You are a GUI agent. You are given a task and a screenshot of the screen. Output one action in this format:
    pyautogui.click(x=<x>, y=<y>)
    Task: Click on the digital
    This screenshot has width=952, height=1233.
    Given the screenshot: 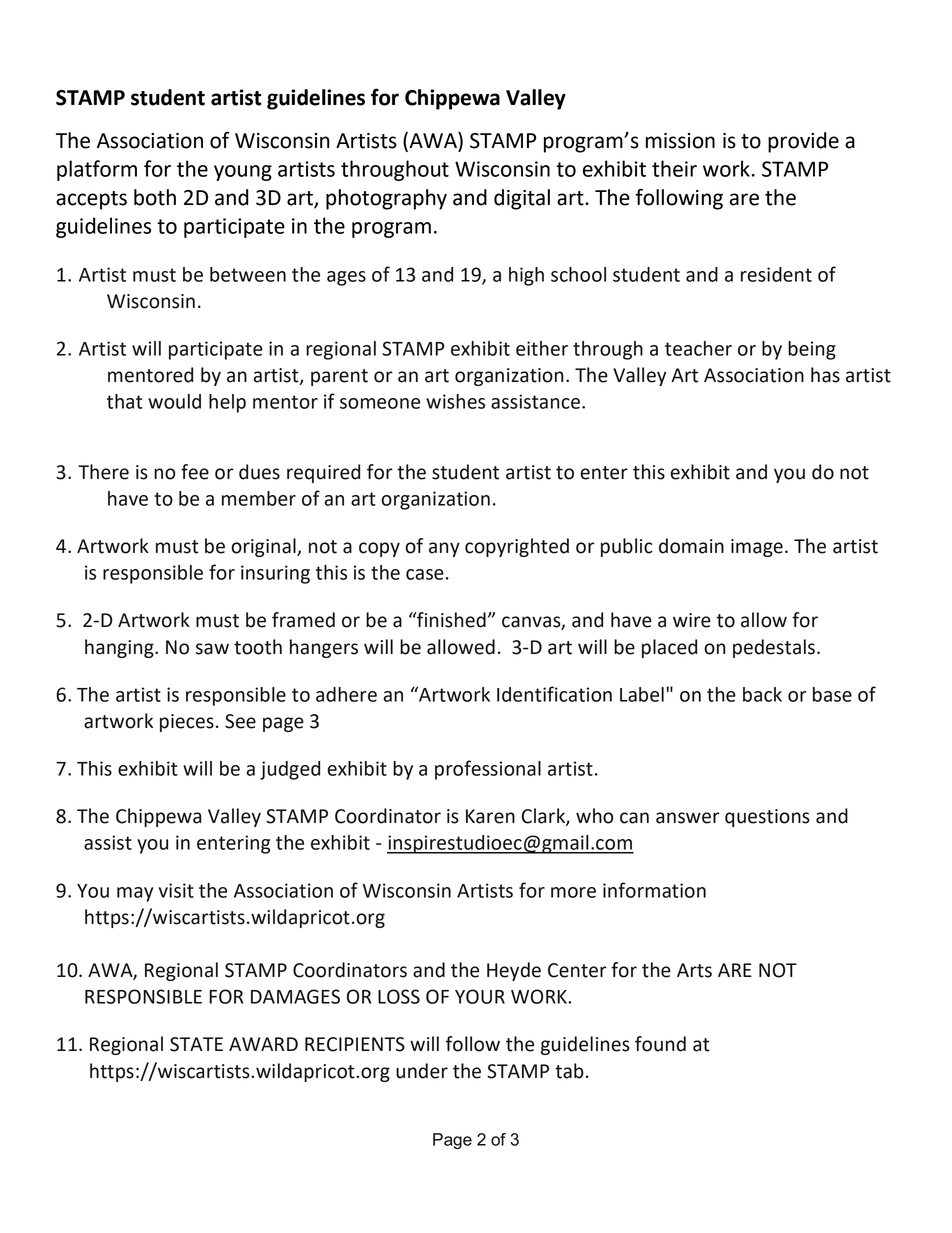 What is the action you would take?
    pyautogui.click(x=522, y=199)
